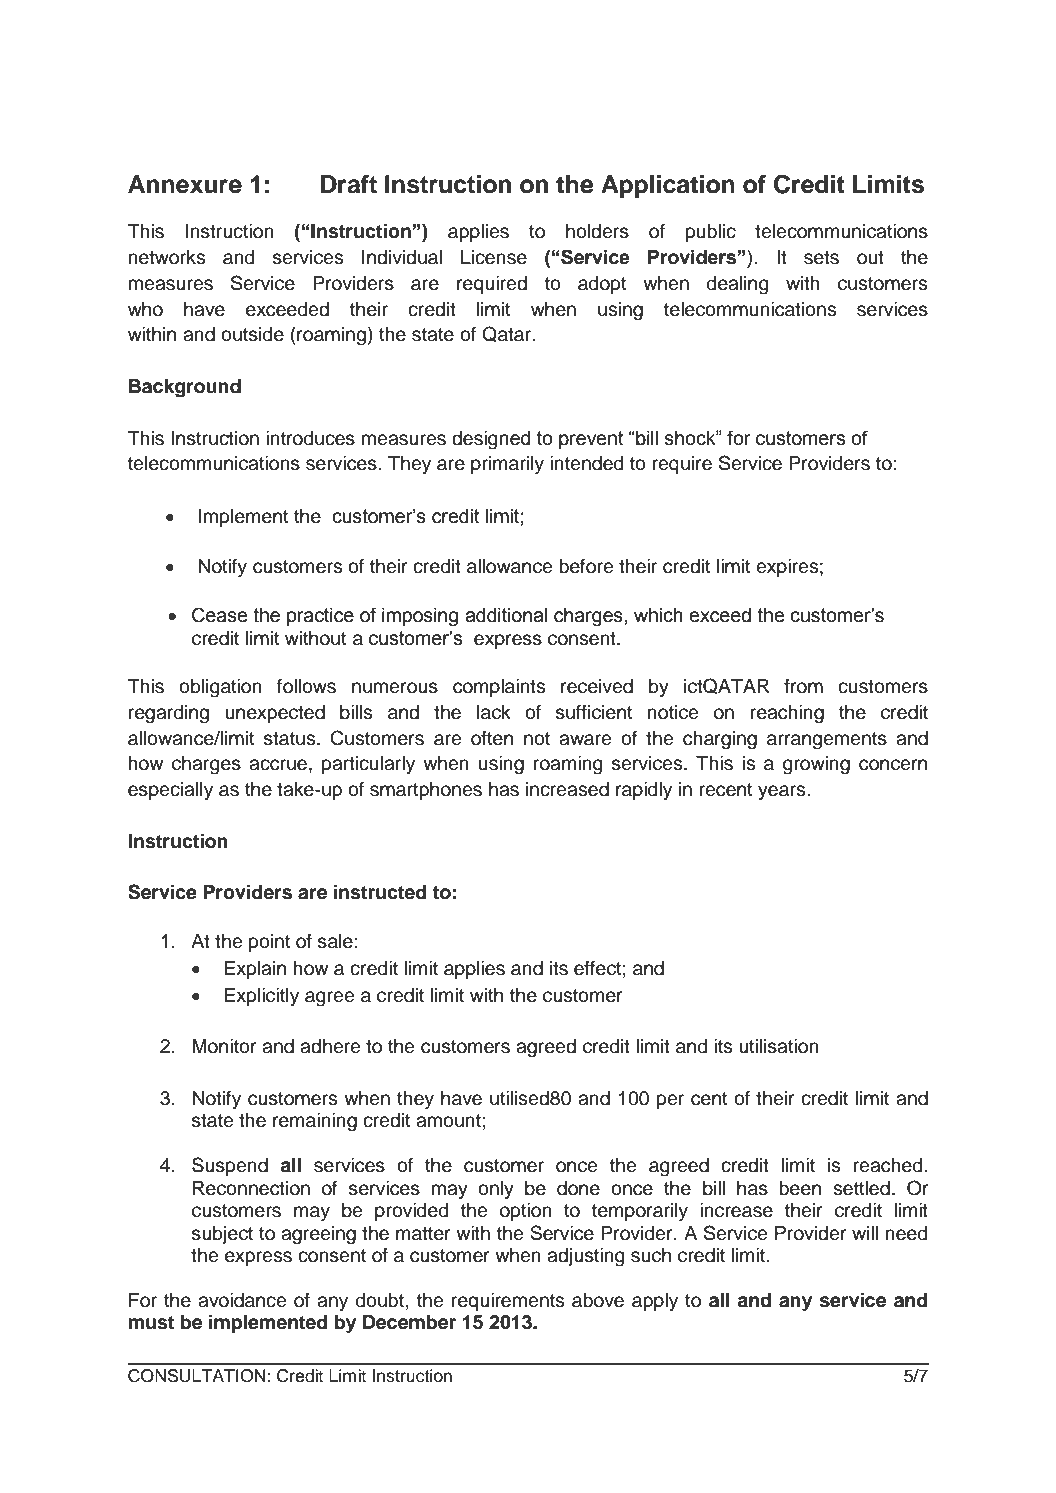 The image size is (1056, 1493). I want to click on networks, so click(167, 257).
